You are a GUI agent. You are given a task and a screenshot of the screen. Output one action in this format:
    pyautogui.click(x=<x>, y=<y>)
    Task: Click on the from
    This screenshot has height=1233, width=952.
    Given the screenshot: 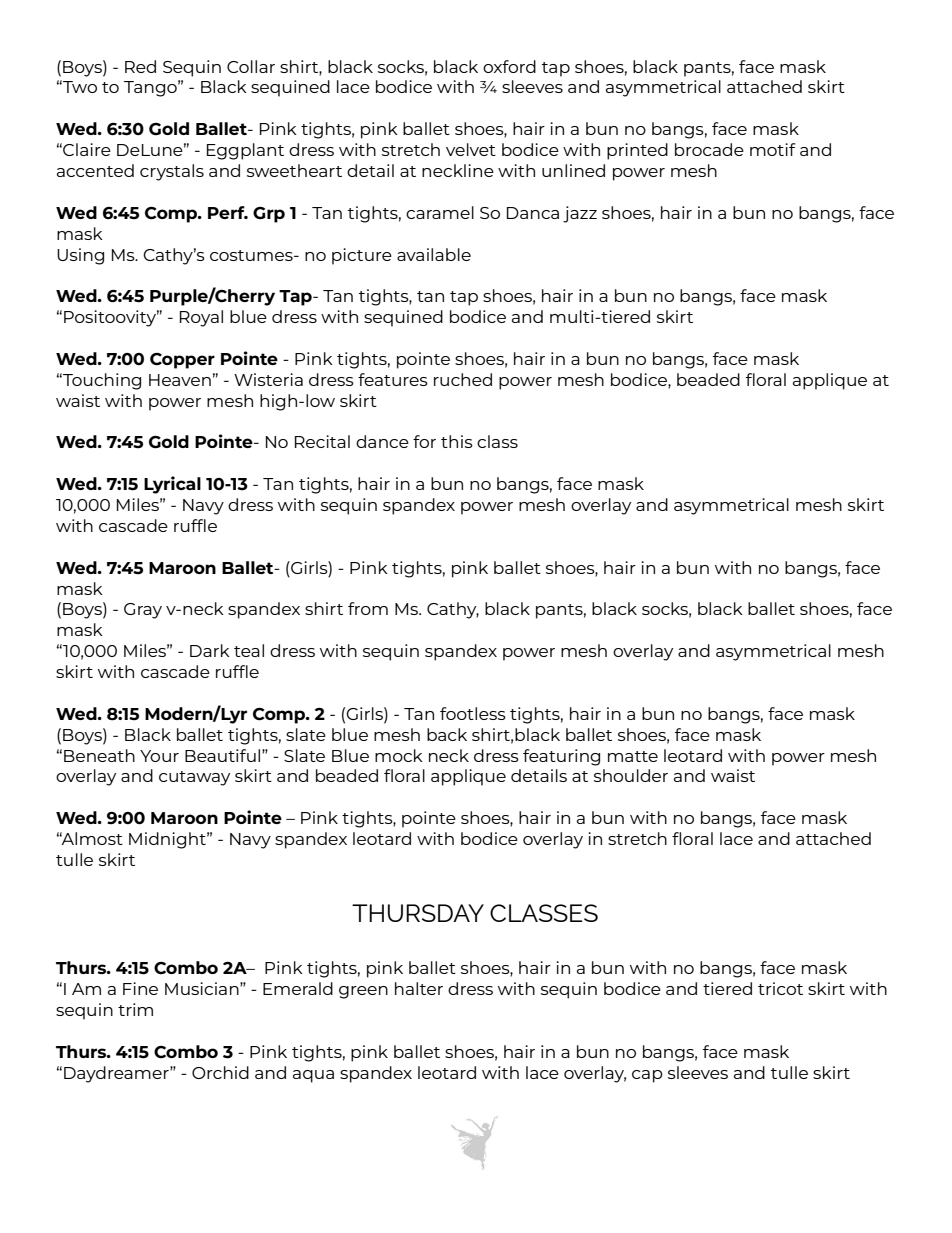 What is the action you would take?
    pyautogui.click(x=368, y=608)
